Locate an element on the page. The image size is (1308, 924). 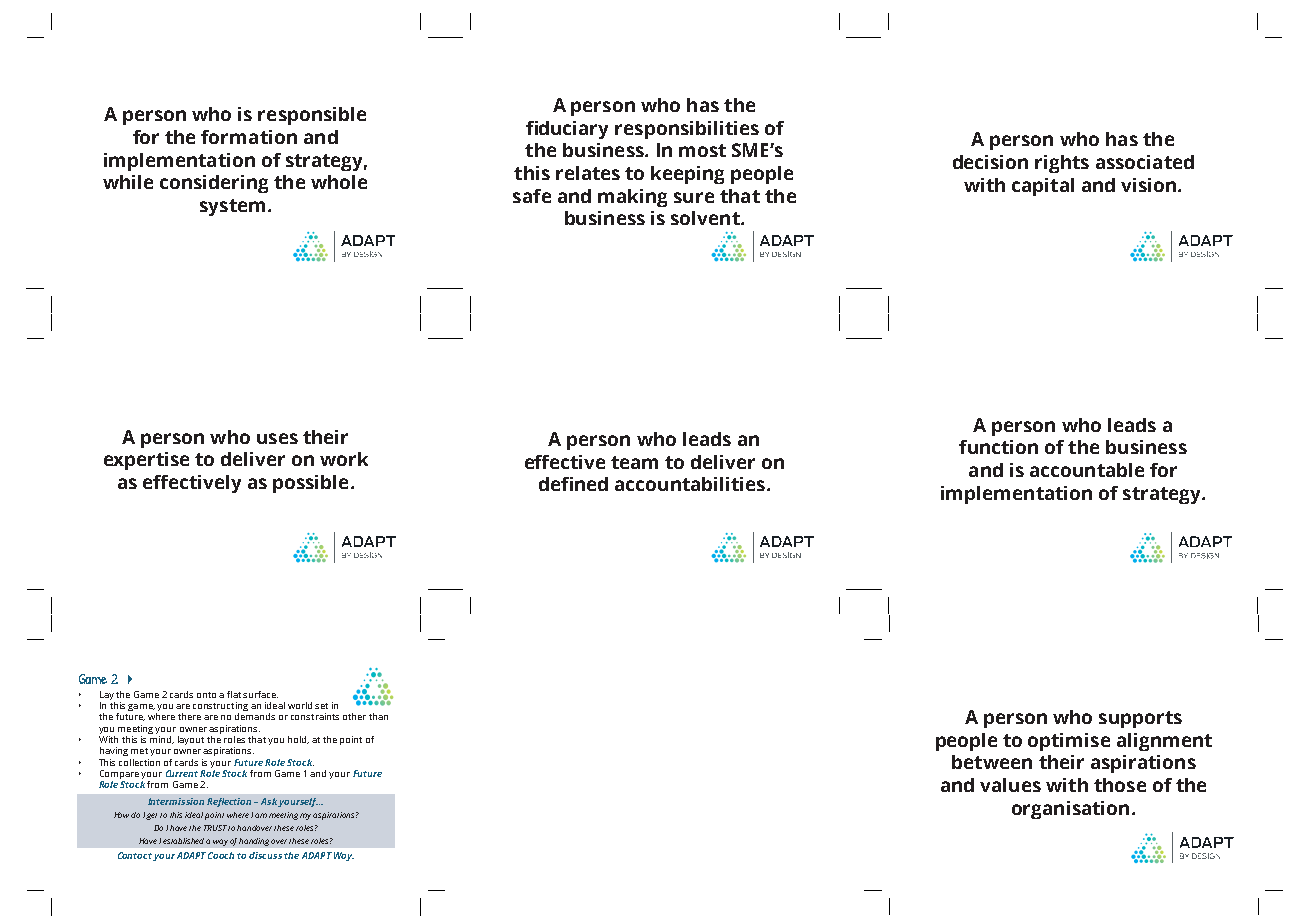
function is located at coordinates (998, 447).
